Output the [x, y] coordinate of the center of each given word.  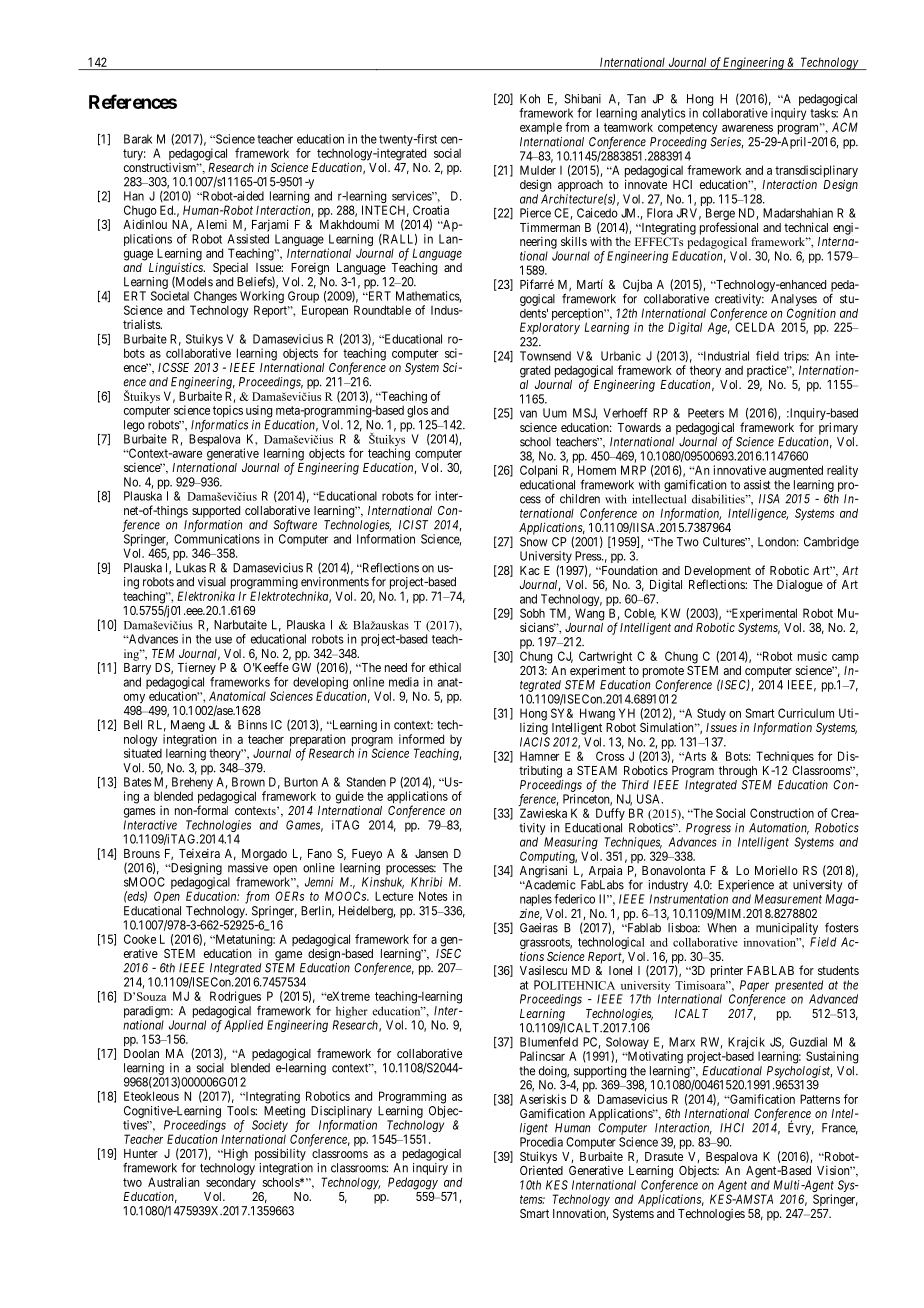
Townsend [545, 356]
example [541, 128]
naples [536, 901]
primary [838, 428]
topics [228, 411]
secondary [231, 1183]
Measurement [788, 899]
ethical [445, 667]
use [223, 640]
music [812, 656]
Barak [138, 139]
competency [688, 129]
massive [248, 868]
